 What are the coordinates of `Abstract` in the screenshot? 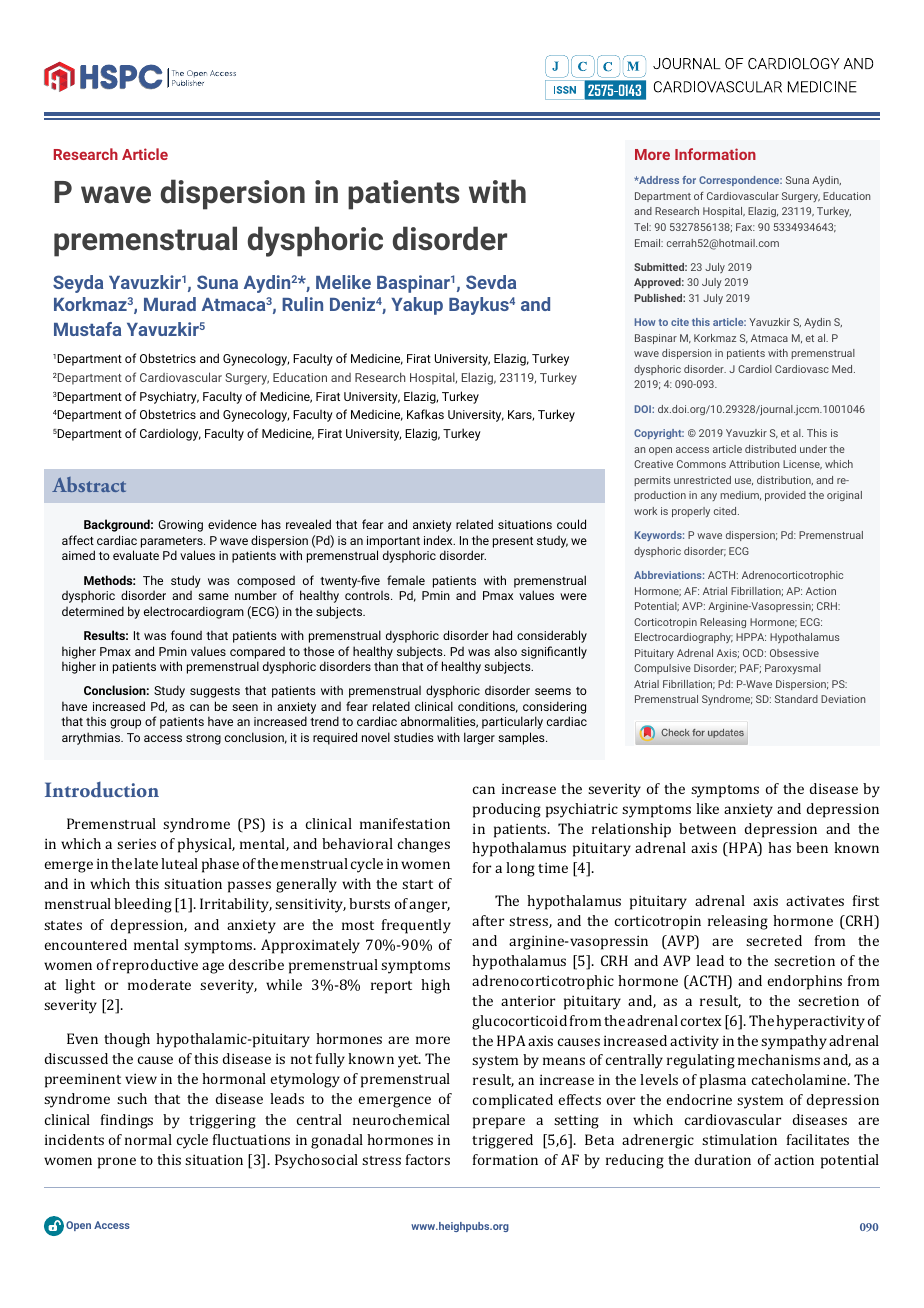 It's located at (89, 484).
